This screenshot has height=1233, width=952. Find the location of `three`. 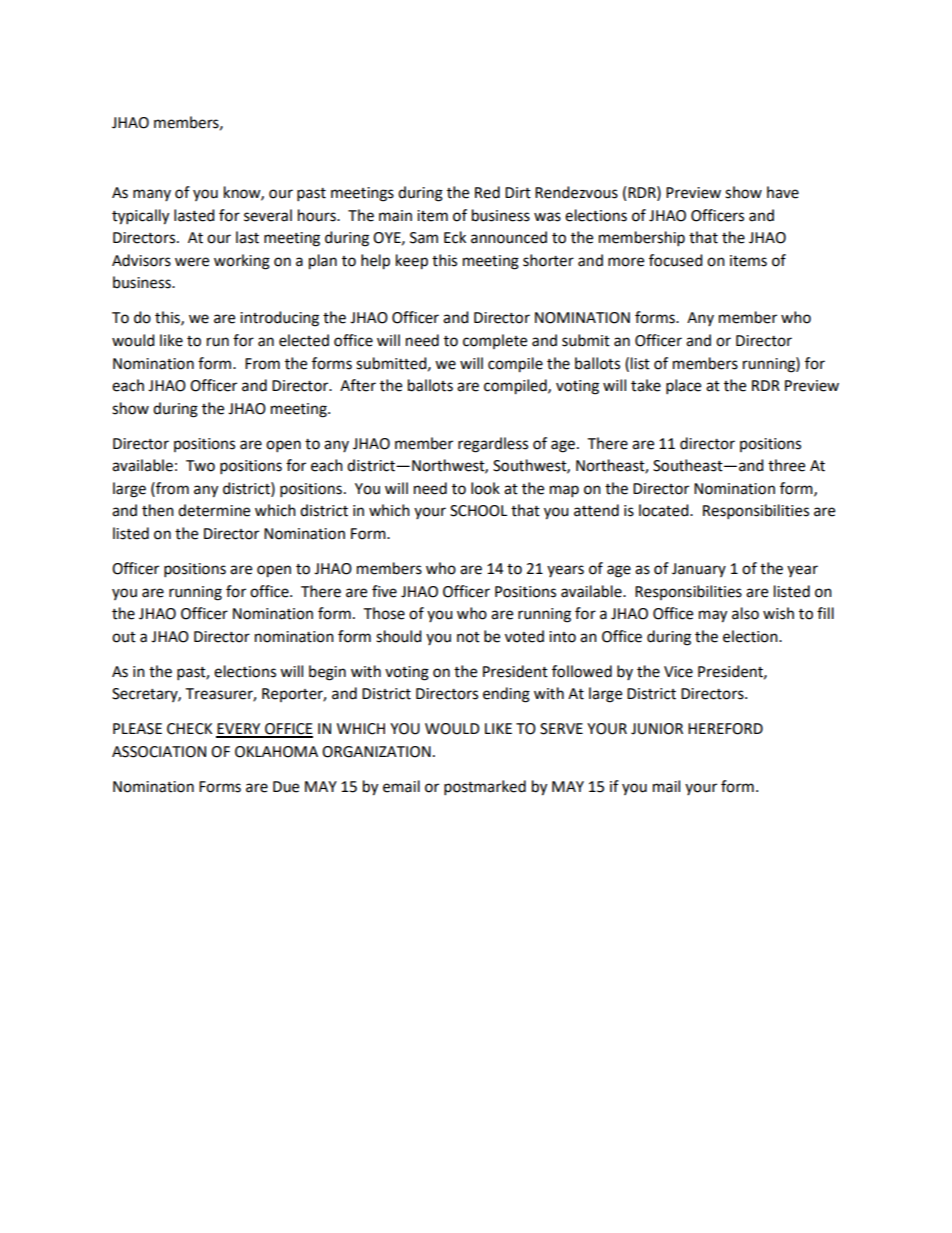

three is located at coordinates (786, 465).
